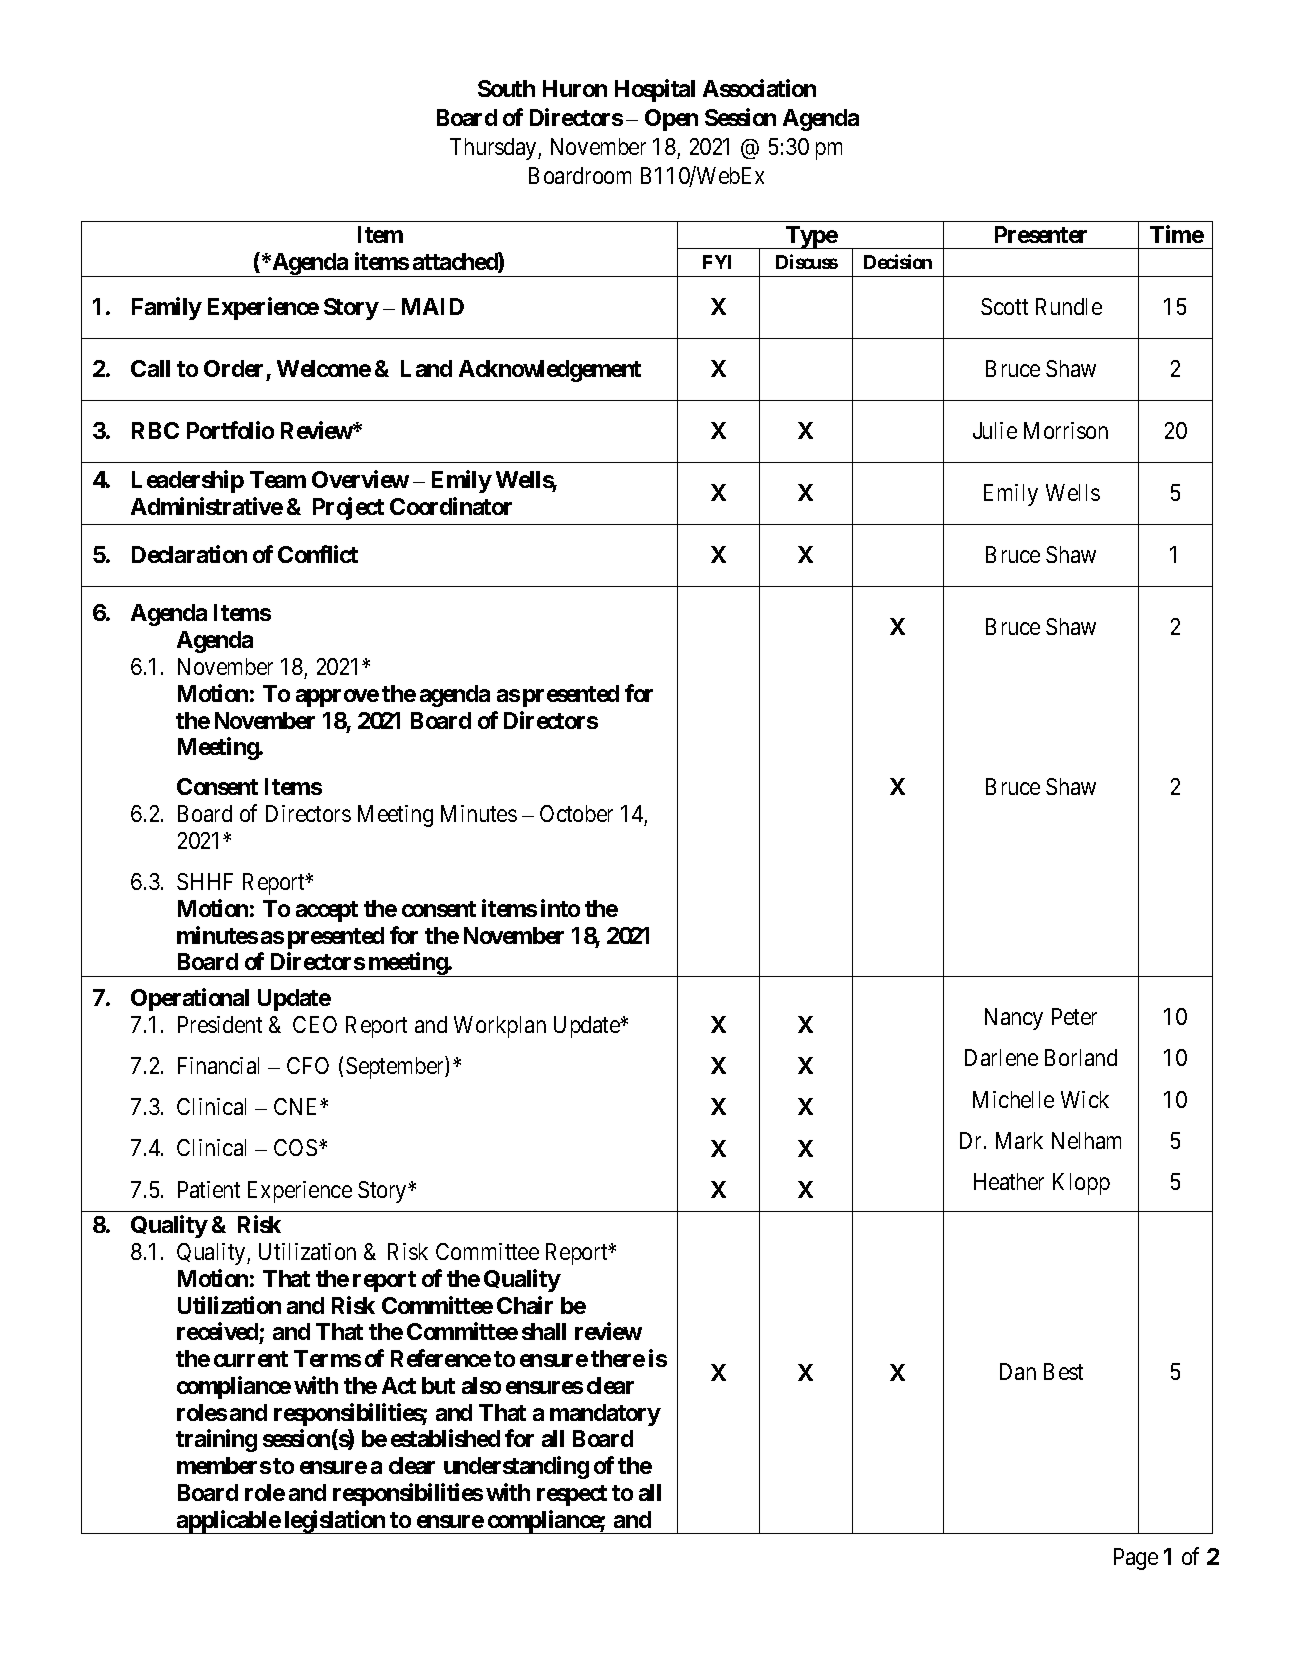 Image resolution: width=1294 pixels, height=1675 pixels. I want to click on Thursday, so click(494, 149).
